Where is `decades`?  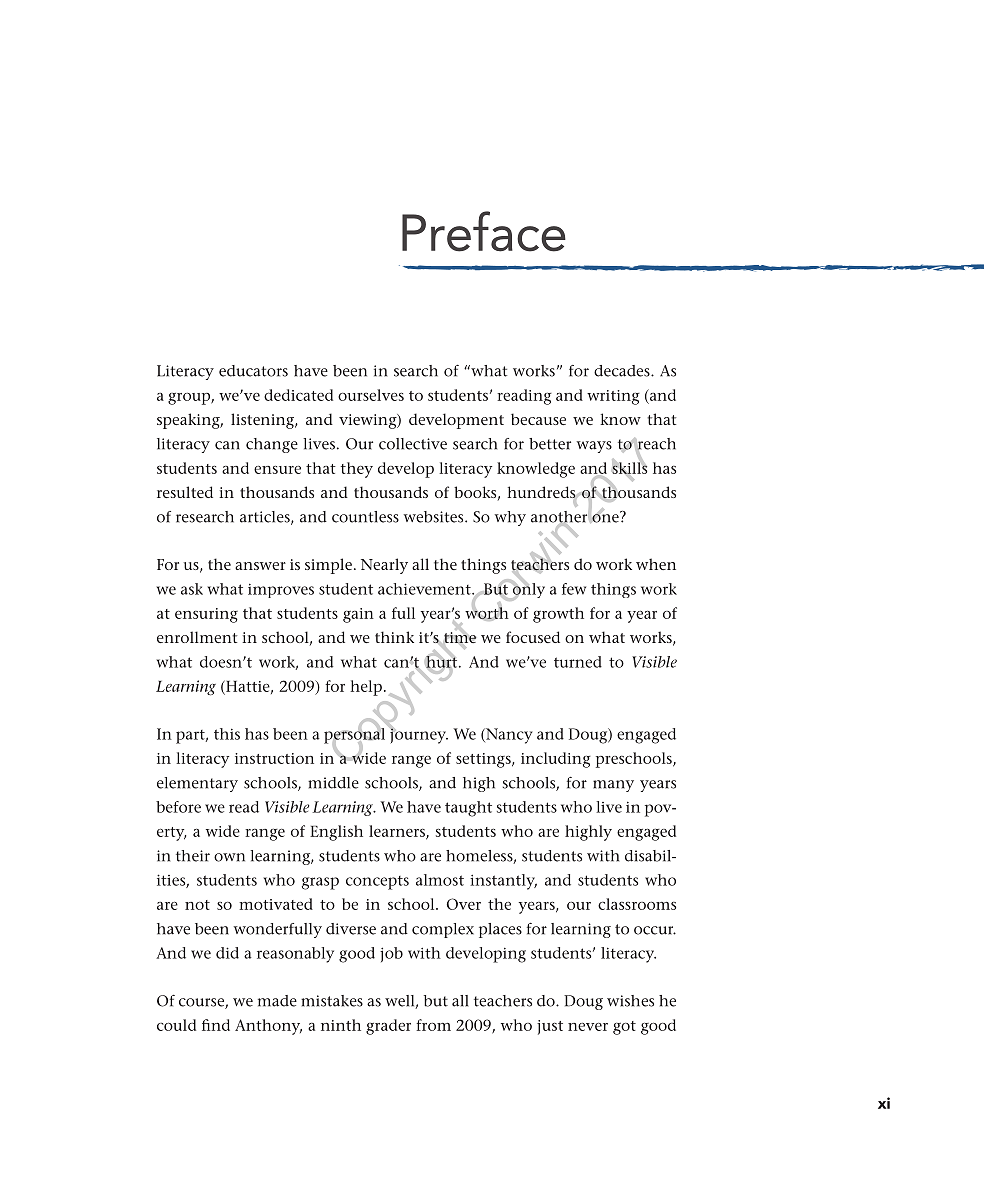 decades is located at coordinates (623, 371).
